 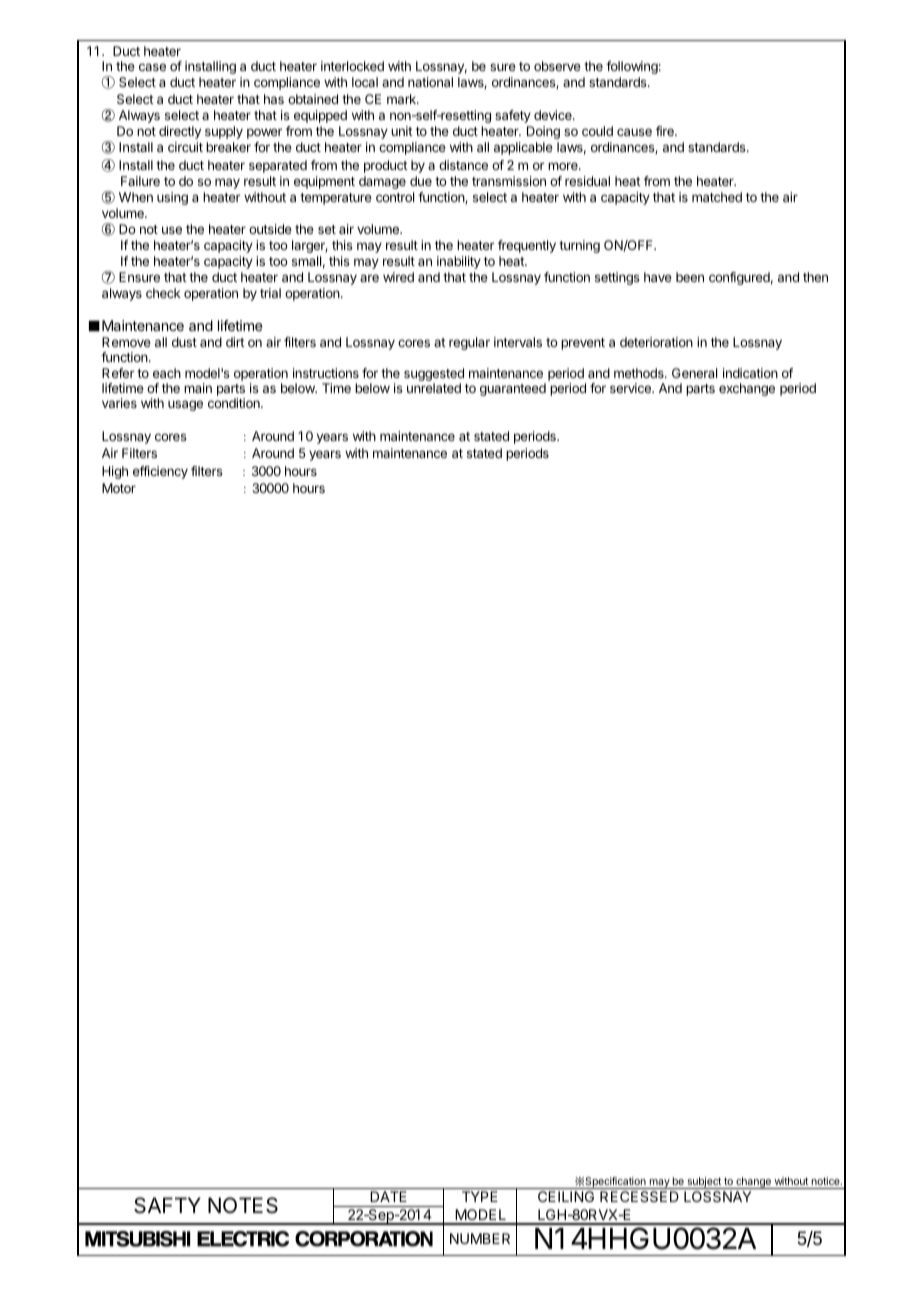 I want to click on fire, so click(x=666, y=131).
